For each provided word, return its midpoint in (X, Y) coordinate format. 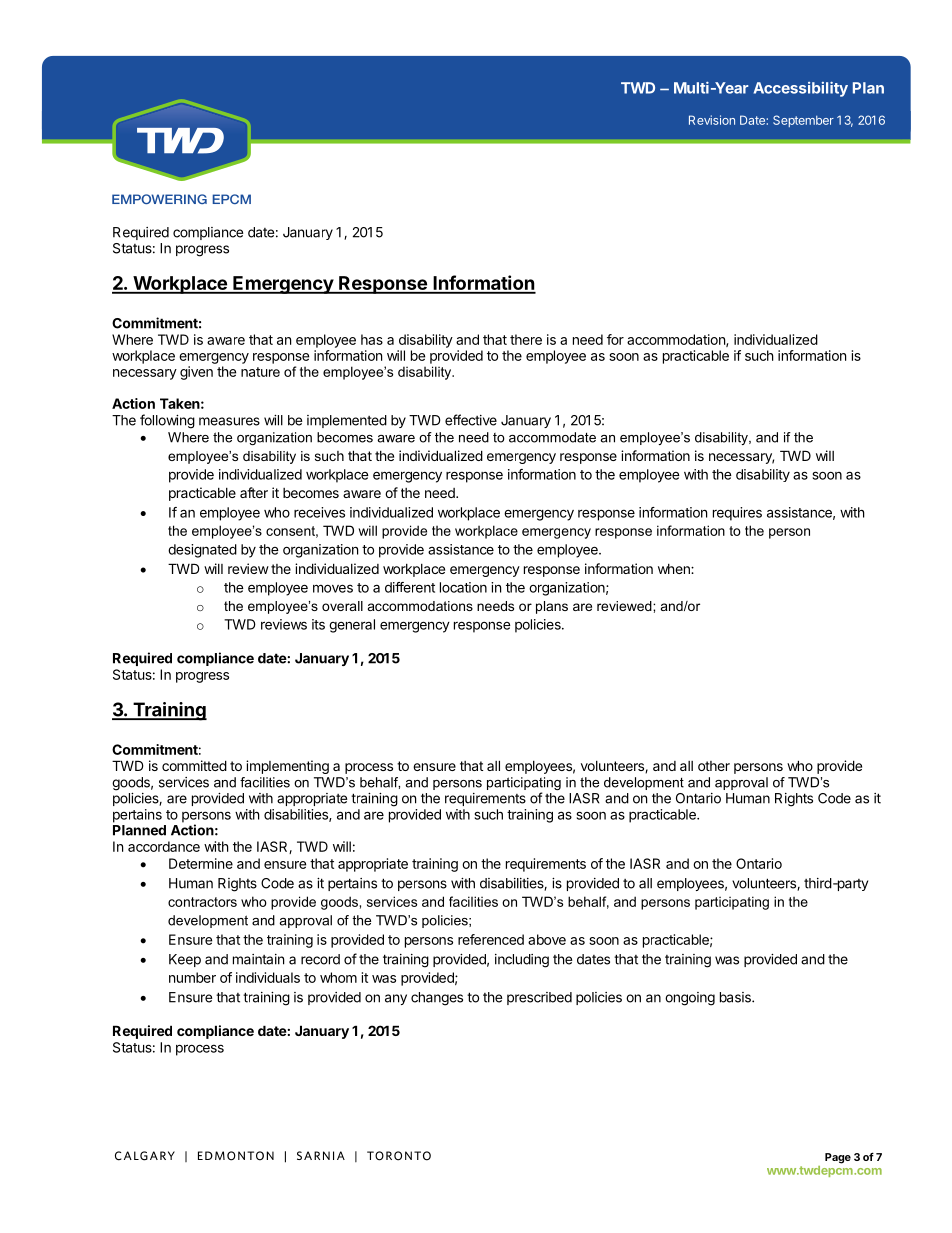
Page (838, 1158)
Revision (712, 120)
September (803, 121)
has (372, 339)
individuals (268, 977)
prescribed (539, 998)
